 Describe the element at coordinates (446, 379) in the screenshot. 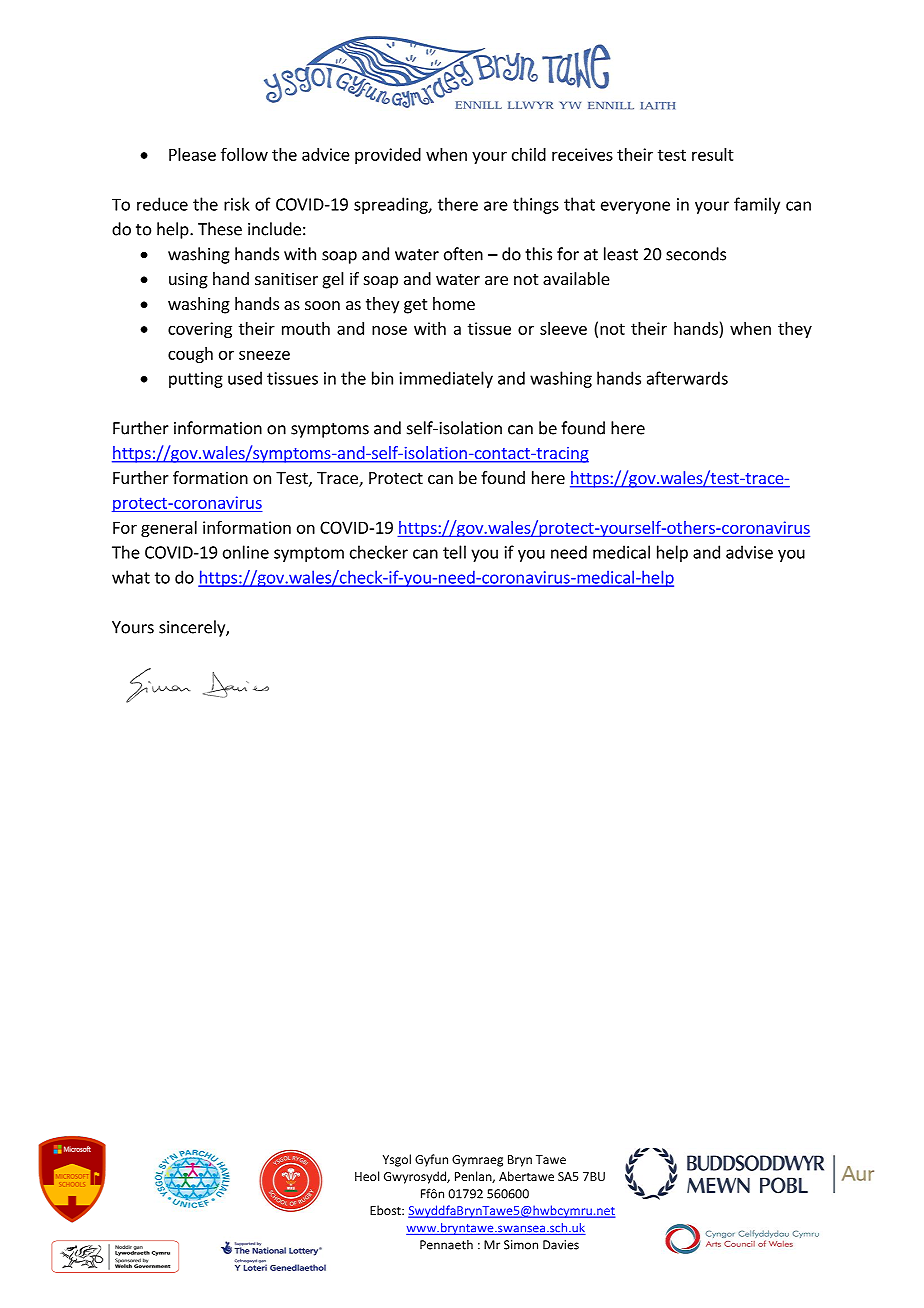

I see `immediately` at that location.
